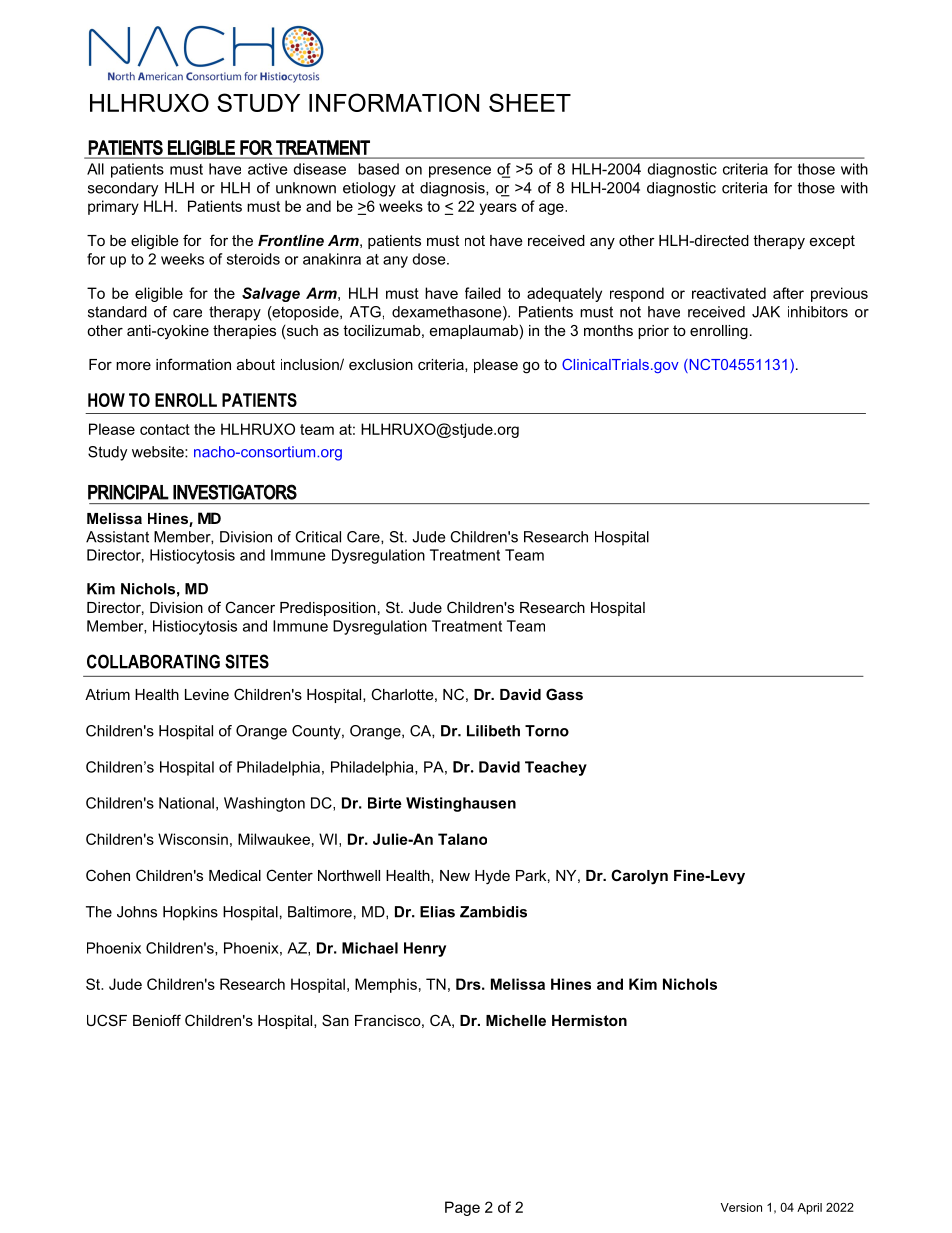 This screenshot has height=1233, width=952. Describe the element at coordinates (460, 172) in the screenshot. I see `presence` at that location.
